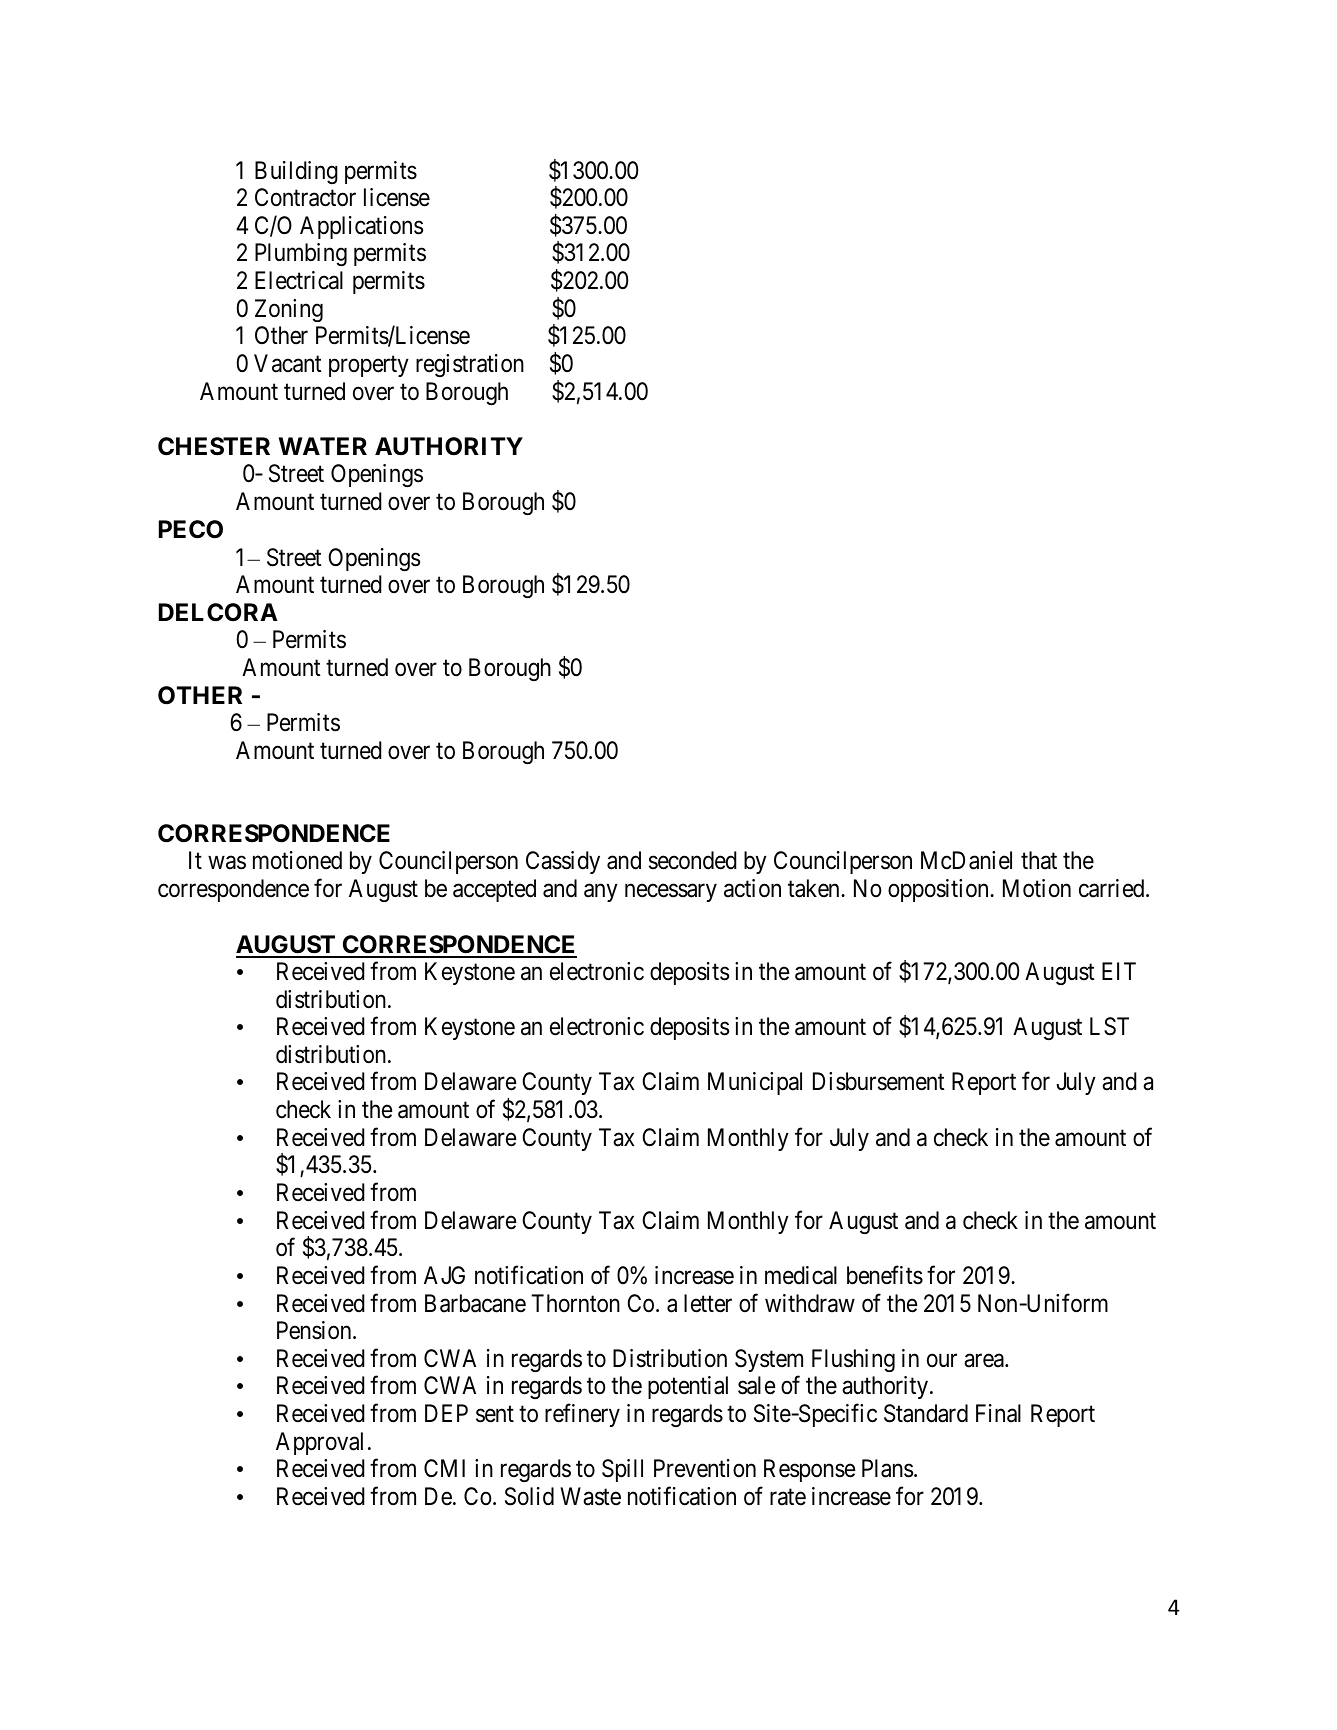 The image size is (1337, 1730). What do you see at coordinates (305, 197) in the page?
I see `Contractor` at bounding box center [305, 197].
